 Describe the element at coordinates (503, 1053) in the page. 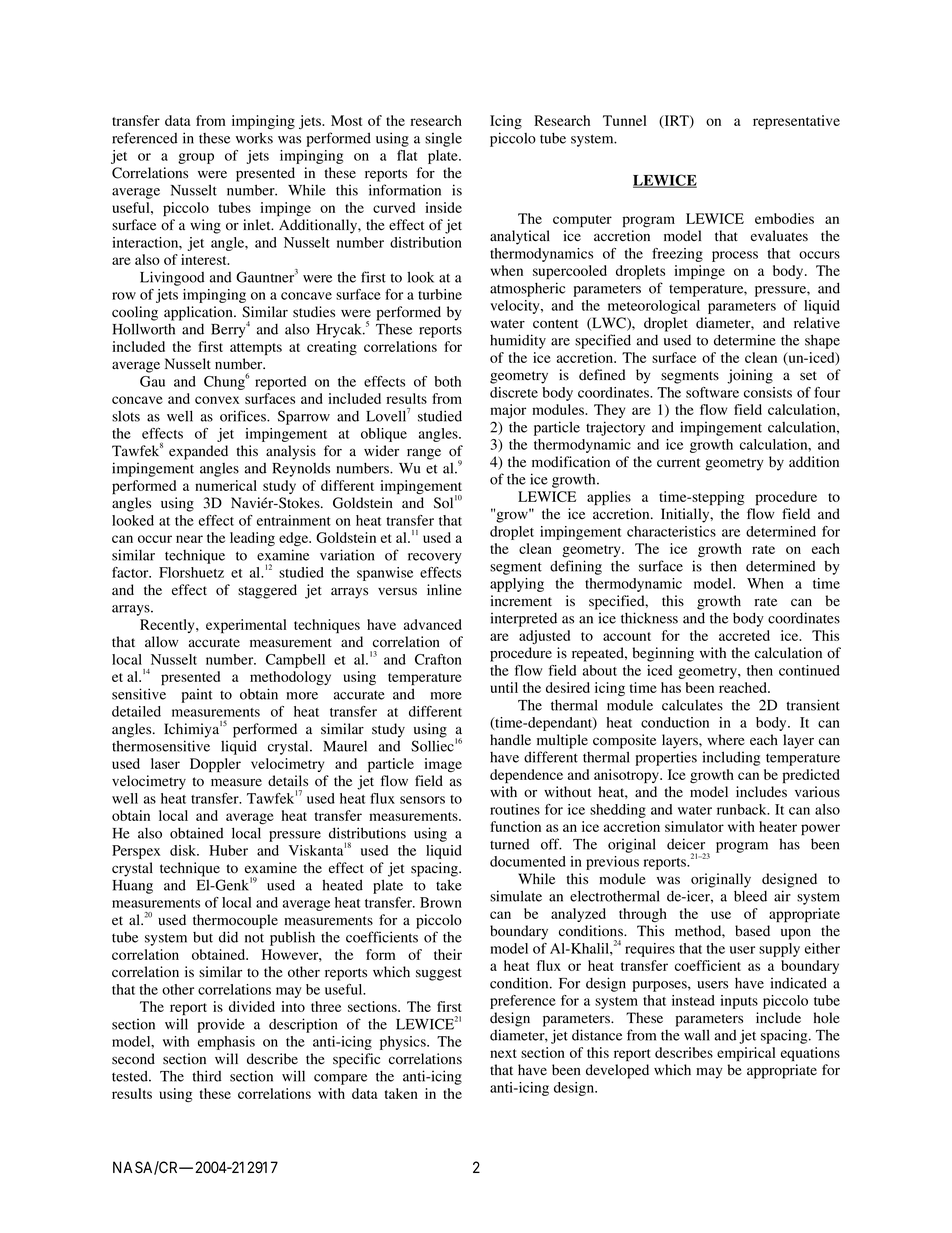

I see `next` at that location.
